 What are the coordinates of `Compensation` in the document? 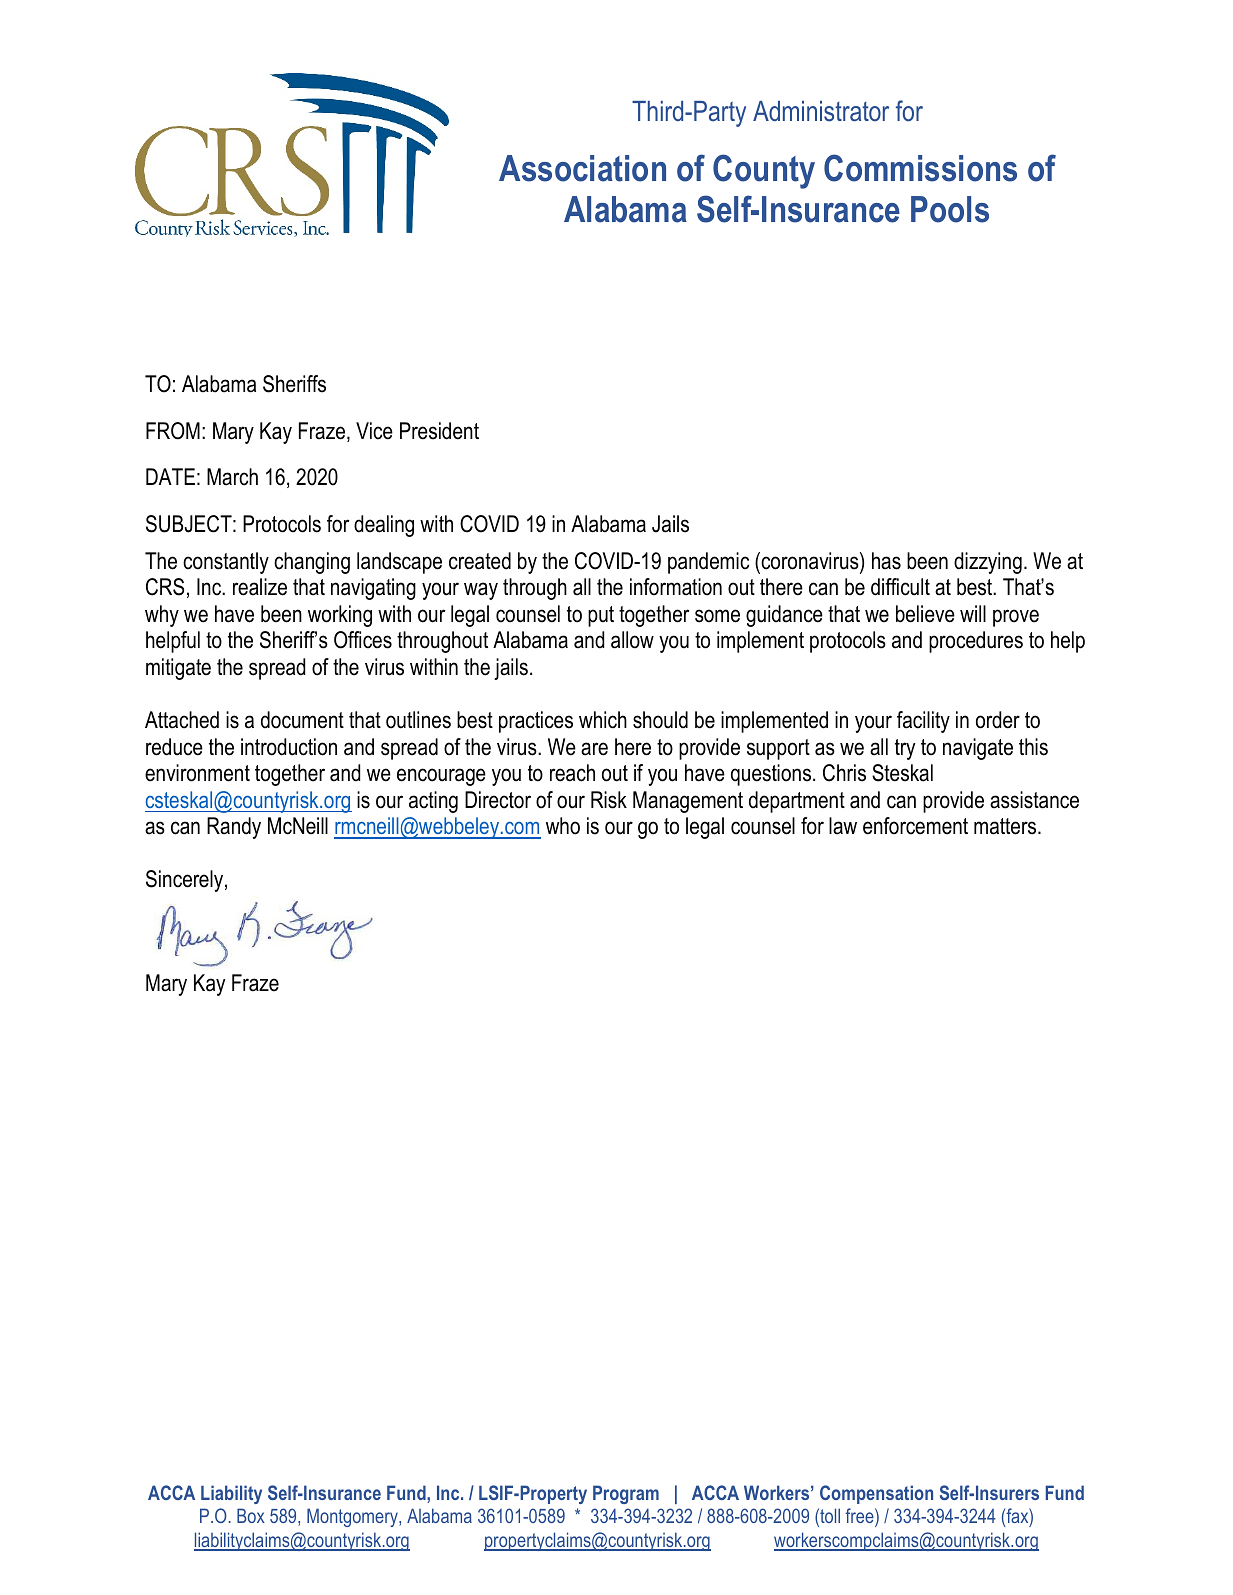 It's located at (876, 1494).
